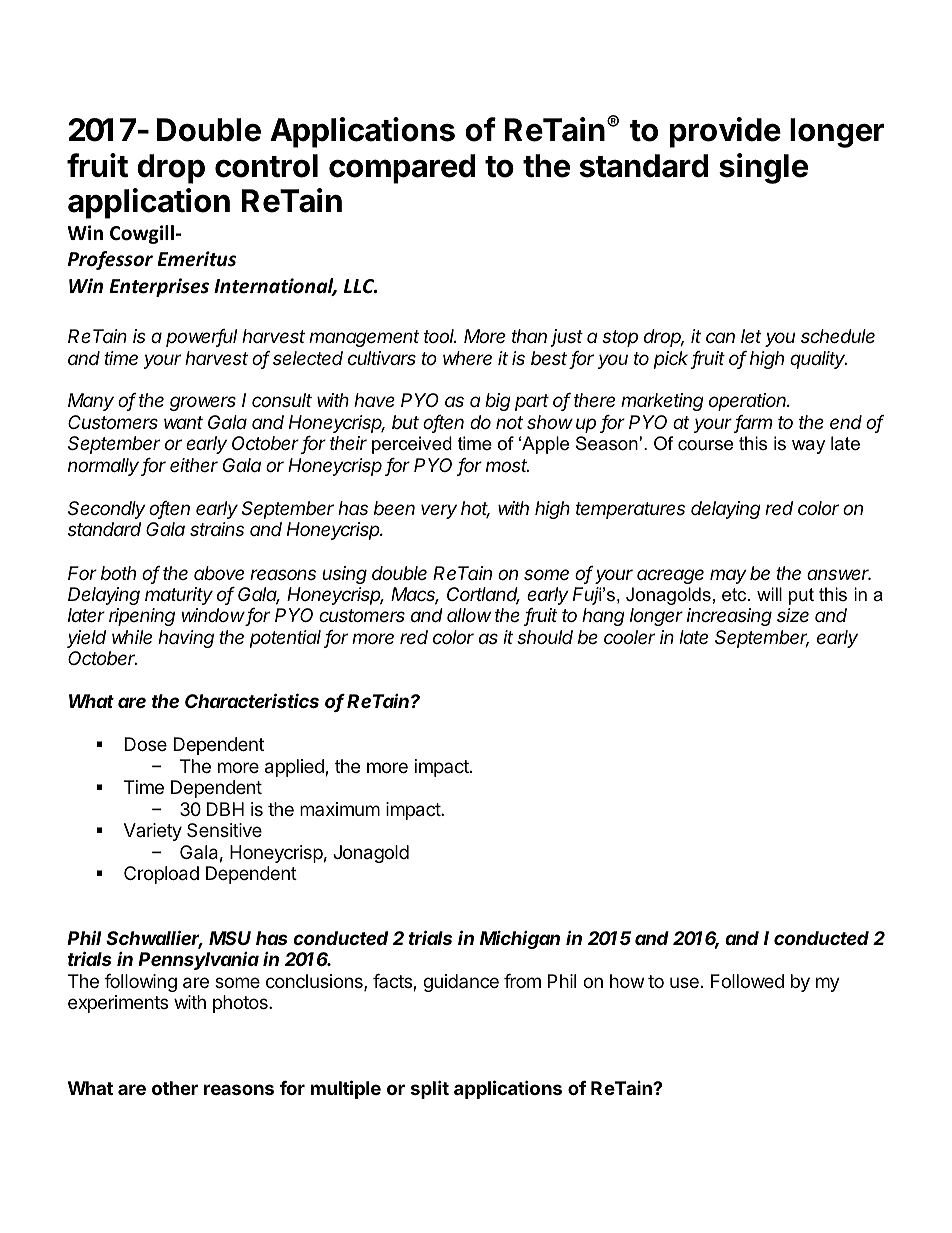 This image has height=1233, width=952. I want to click on other, so click(175, 1088).
